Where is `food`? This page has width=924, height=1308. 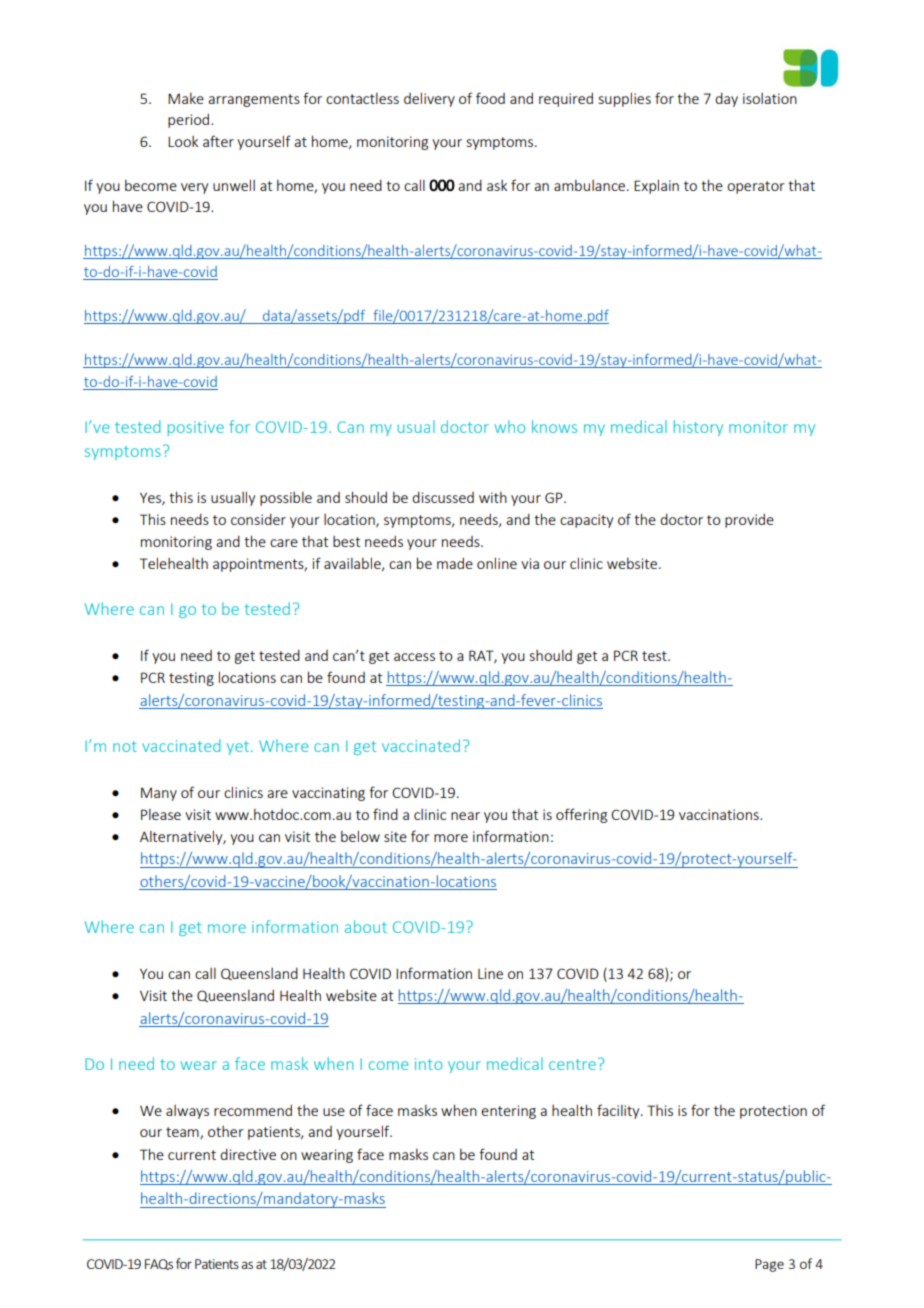
food is located at coordinates (490, 98).
